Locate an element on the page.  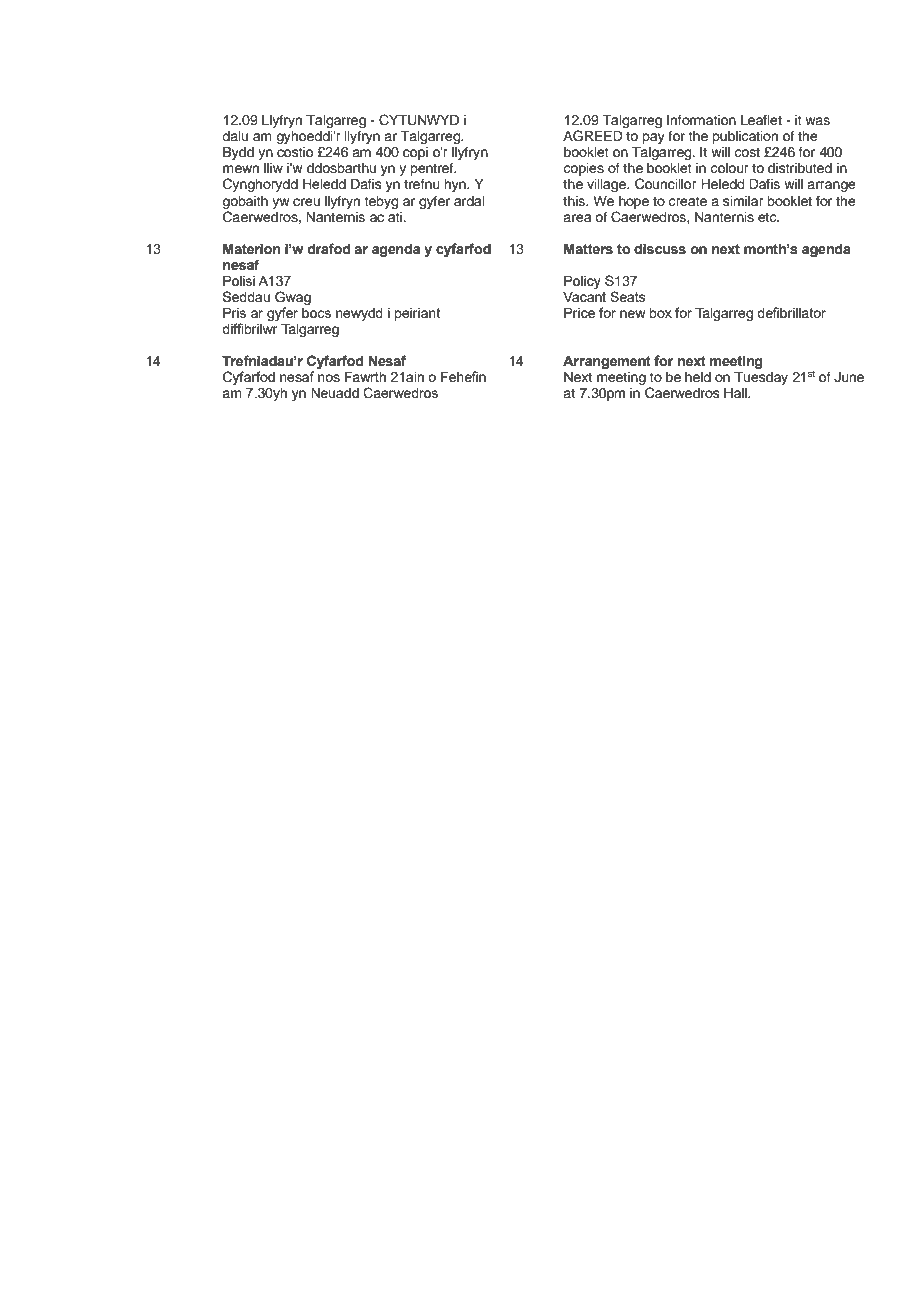
defibrillator is located at coordinates (791, 312).
